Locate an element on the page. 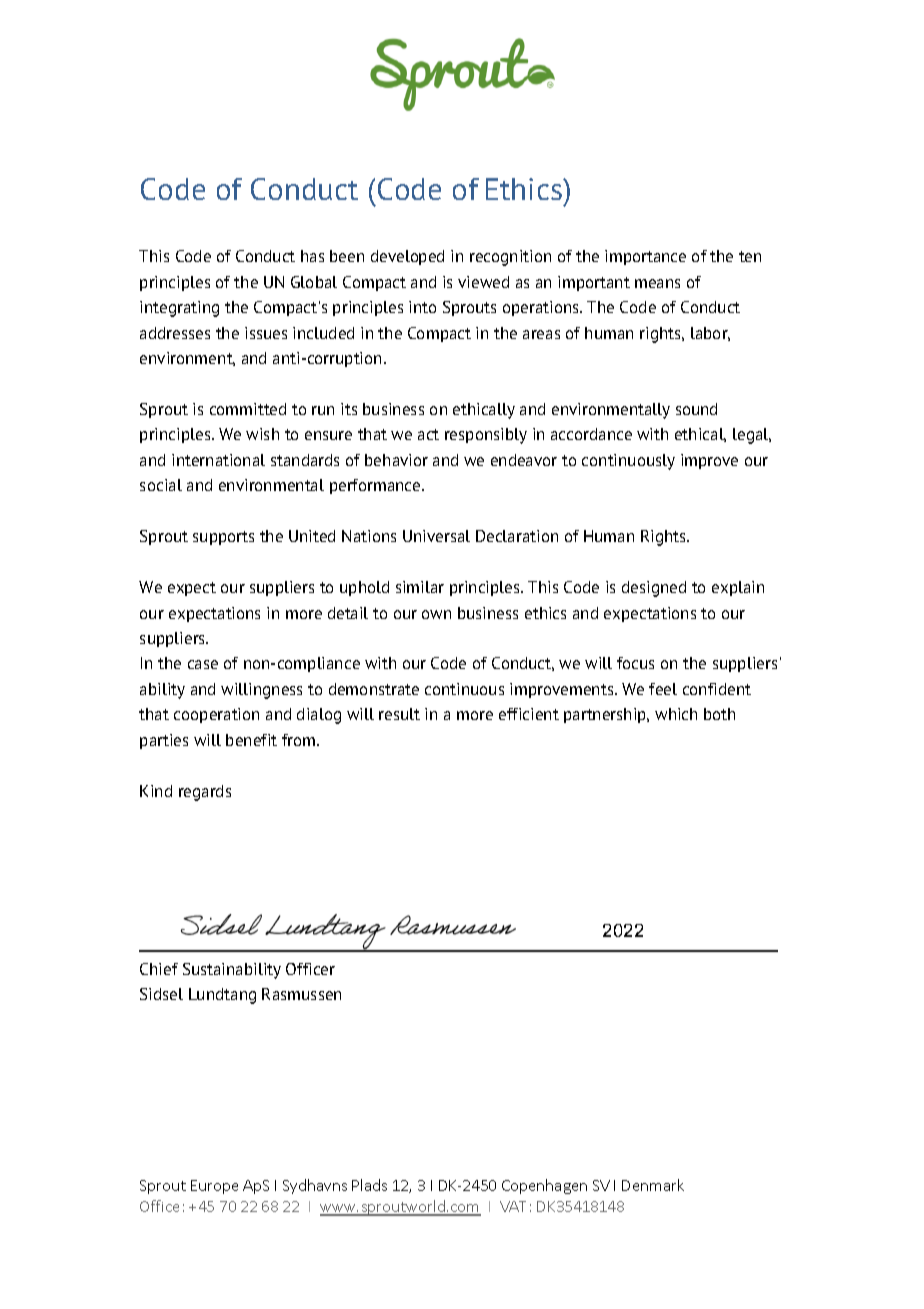 The height and width of the image is (1309, 924). means is located at coordinates (657, 283).
